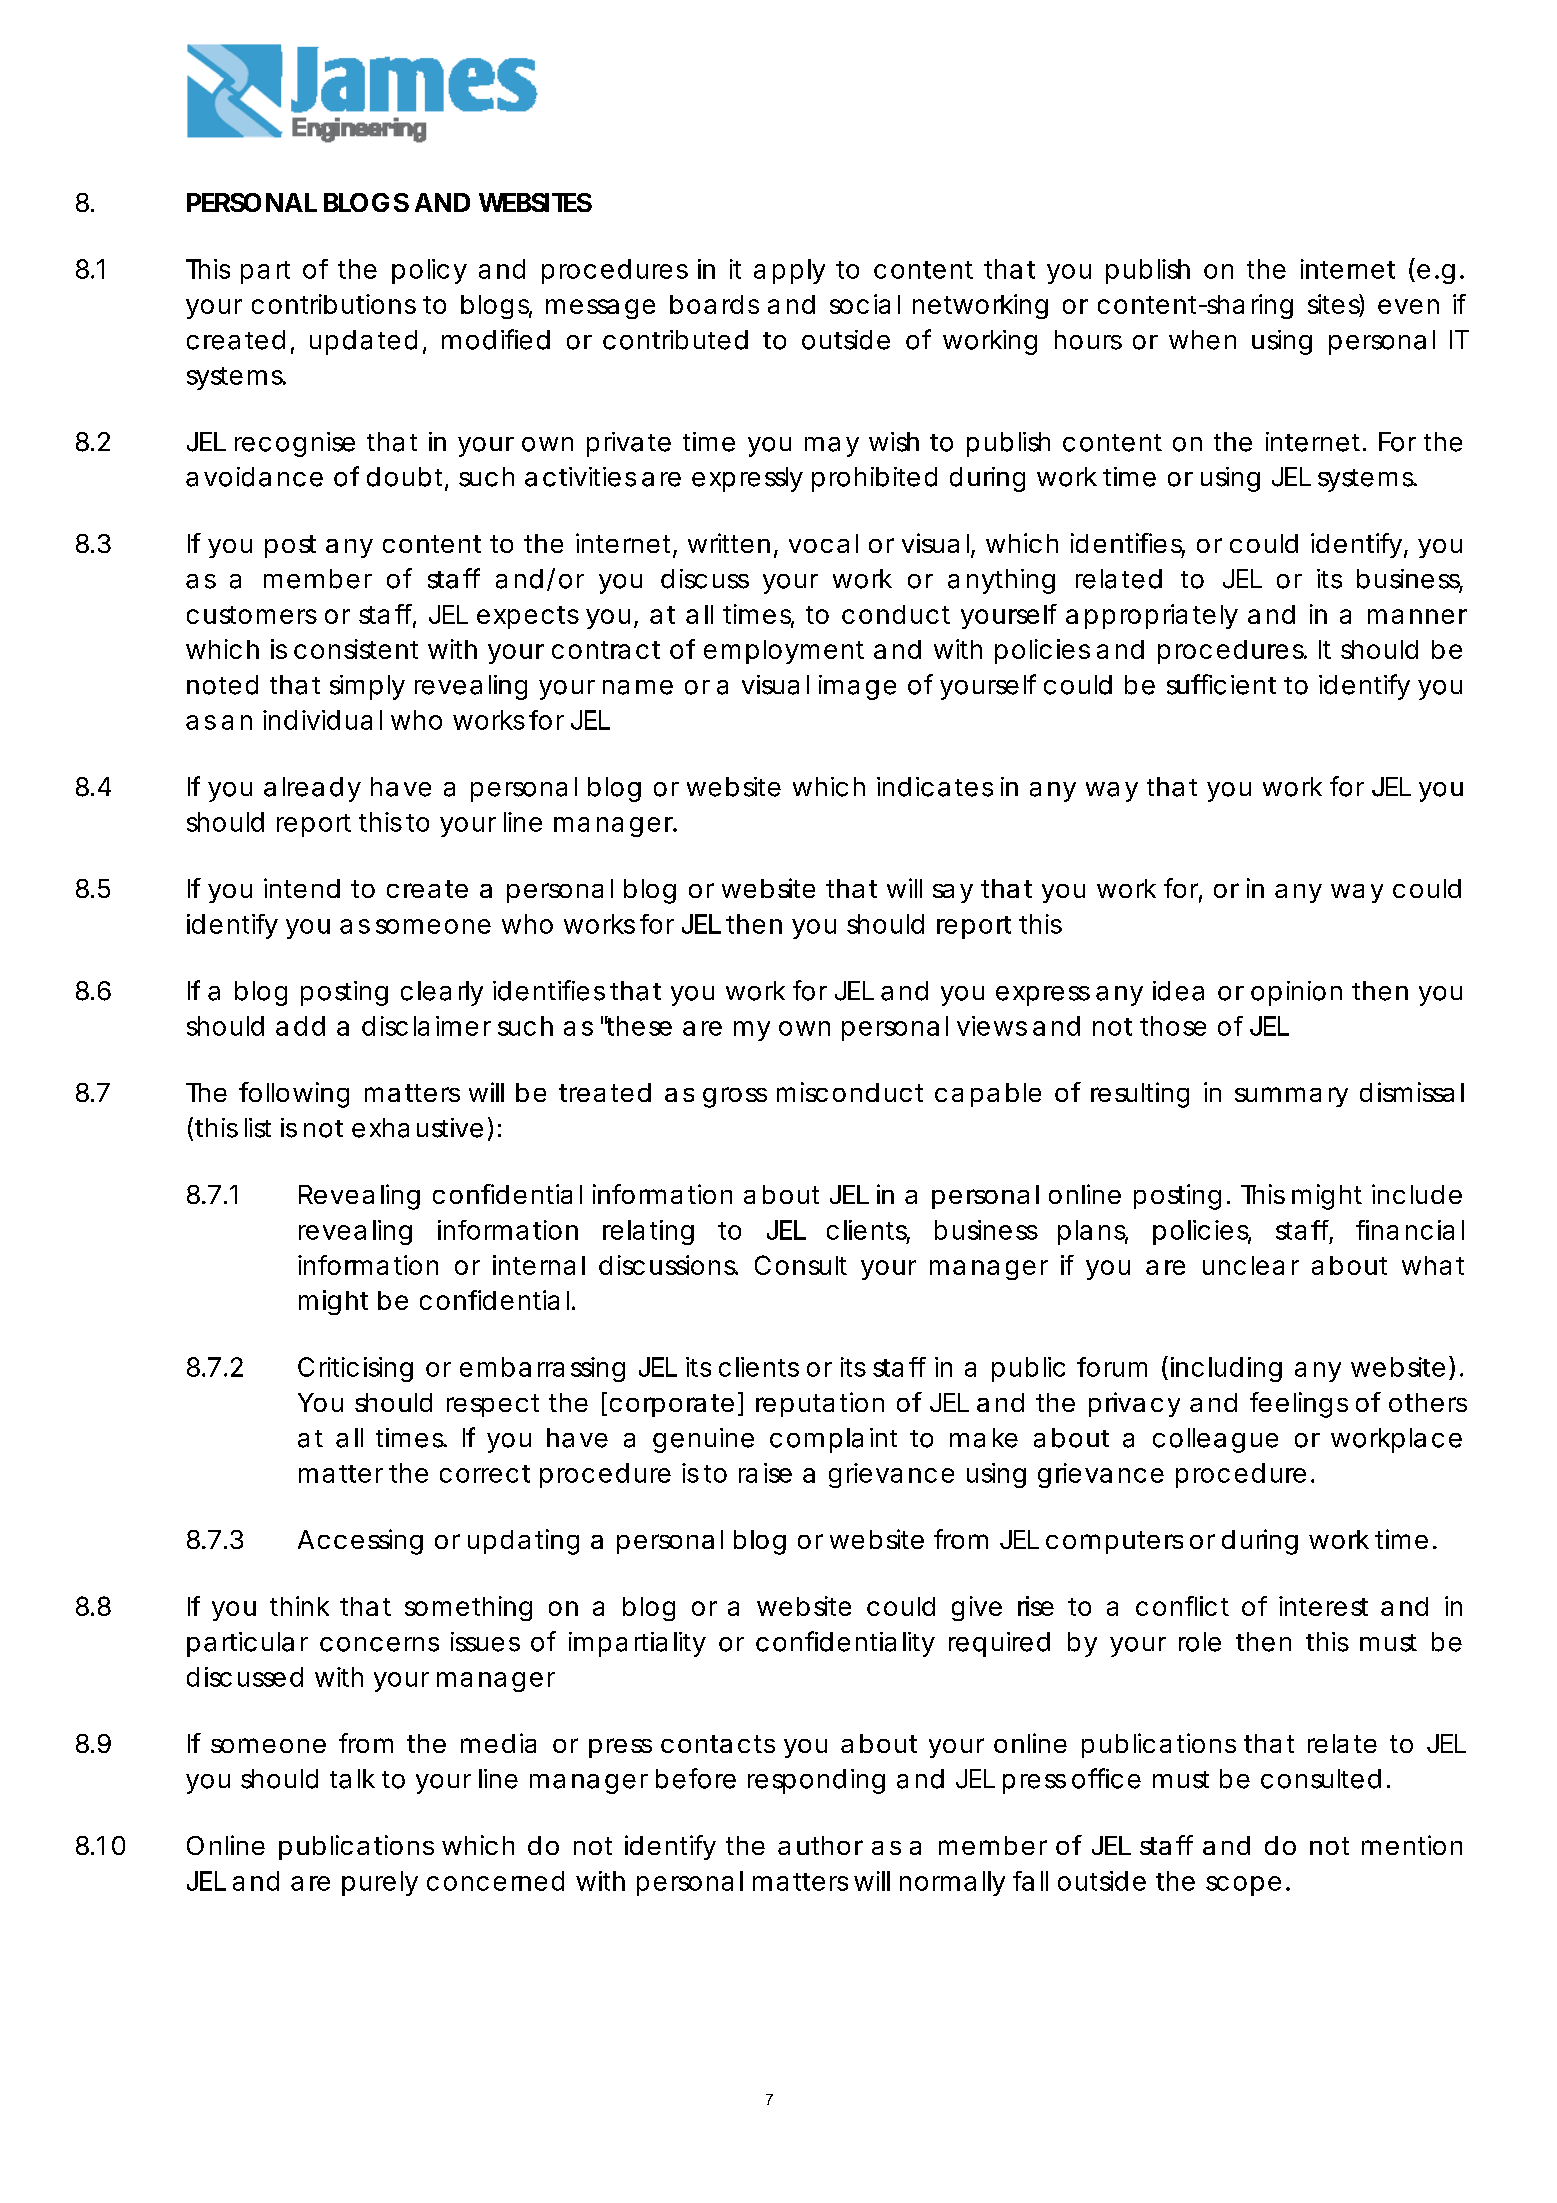  What do you see at coordinates (784, 652) in the screenshot?
I see `employment` at bounding box center [784, 652].
